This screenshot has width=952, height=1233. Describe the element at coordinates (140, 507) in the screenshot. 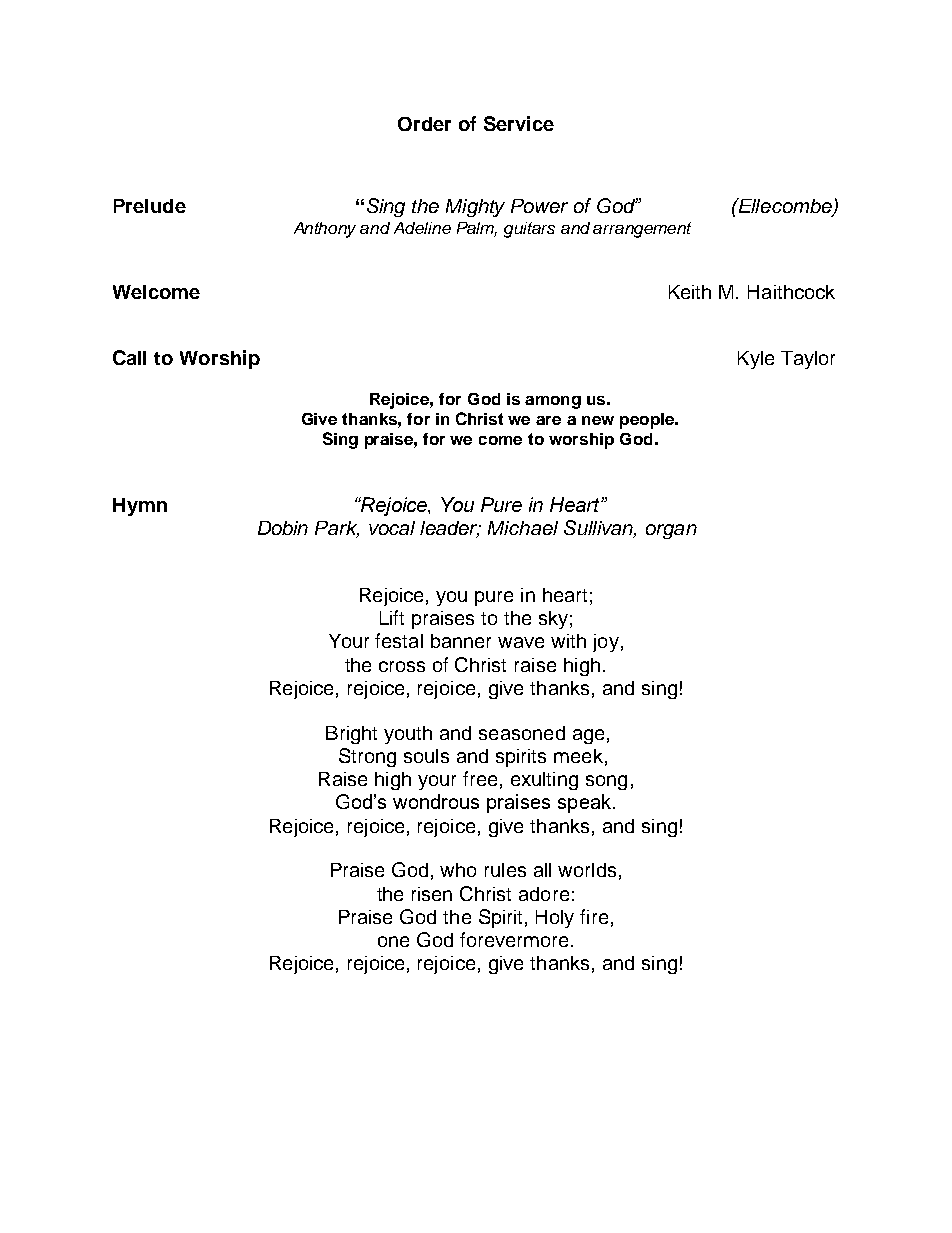

I see `Hymn` at that location.
